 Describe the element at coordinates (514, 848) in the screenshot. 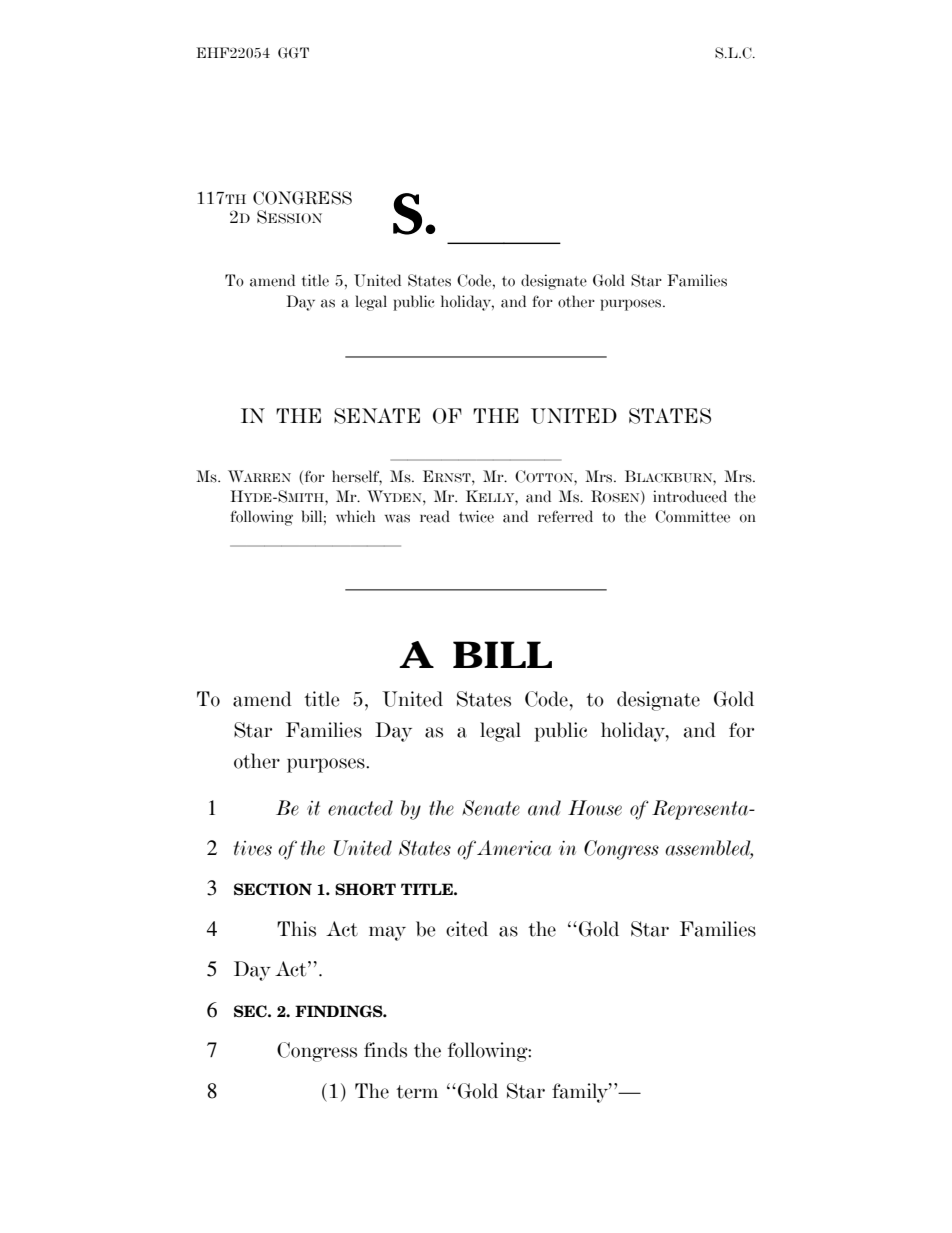

I see `America` at that location.
